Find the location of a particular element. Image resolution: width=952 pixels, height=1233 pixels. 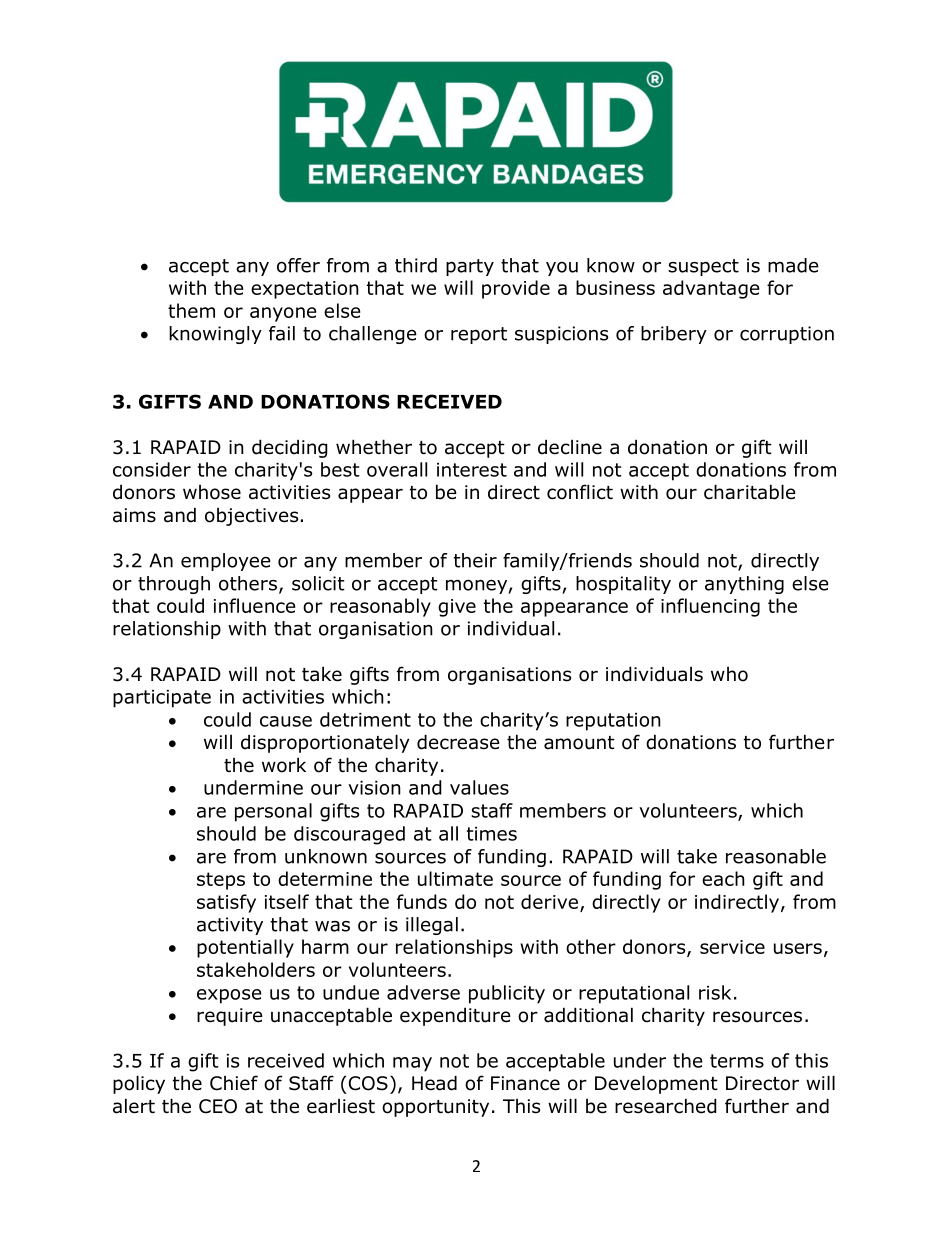

participate is located at coordinates (162, 699).
